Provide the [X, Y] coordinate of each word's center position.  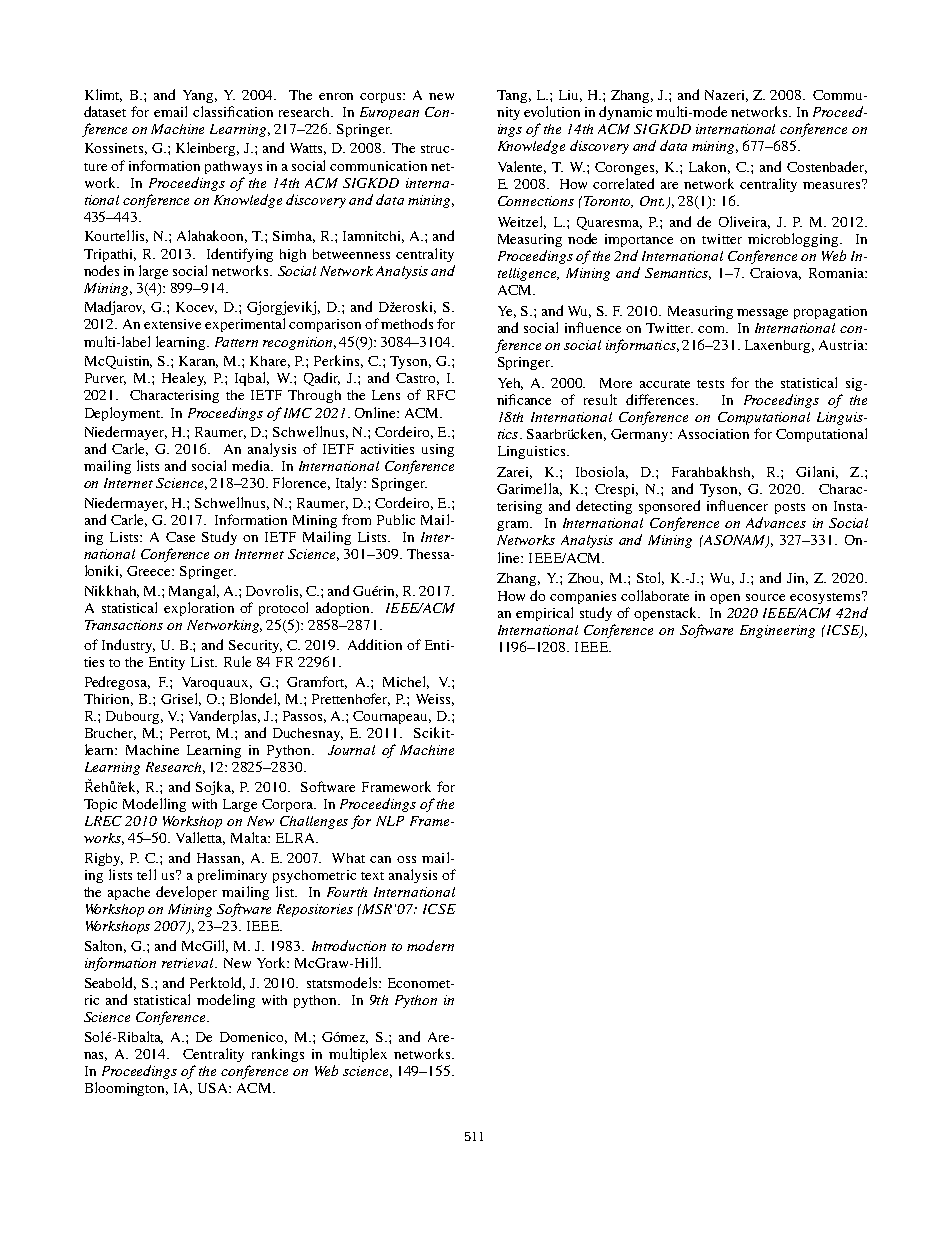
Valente [522, 167]
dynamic [625, 113]
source [765, 597]
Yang [200, 96]
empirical [544, 614]
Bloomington [126, 1089]
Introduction [349, 945]
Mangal [194, 592]
